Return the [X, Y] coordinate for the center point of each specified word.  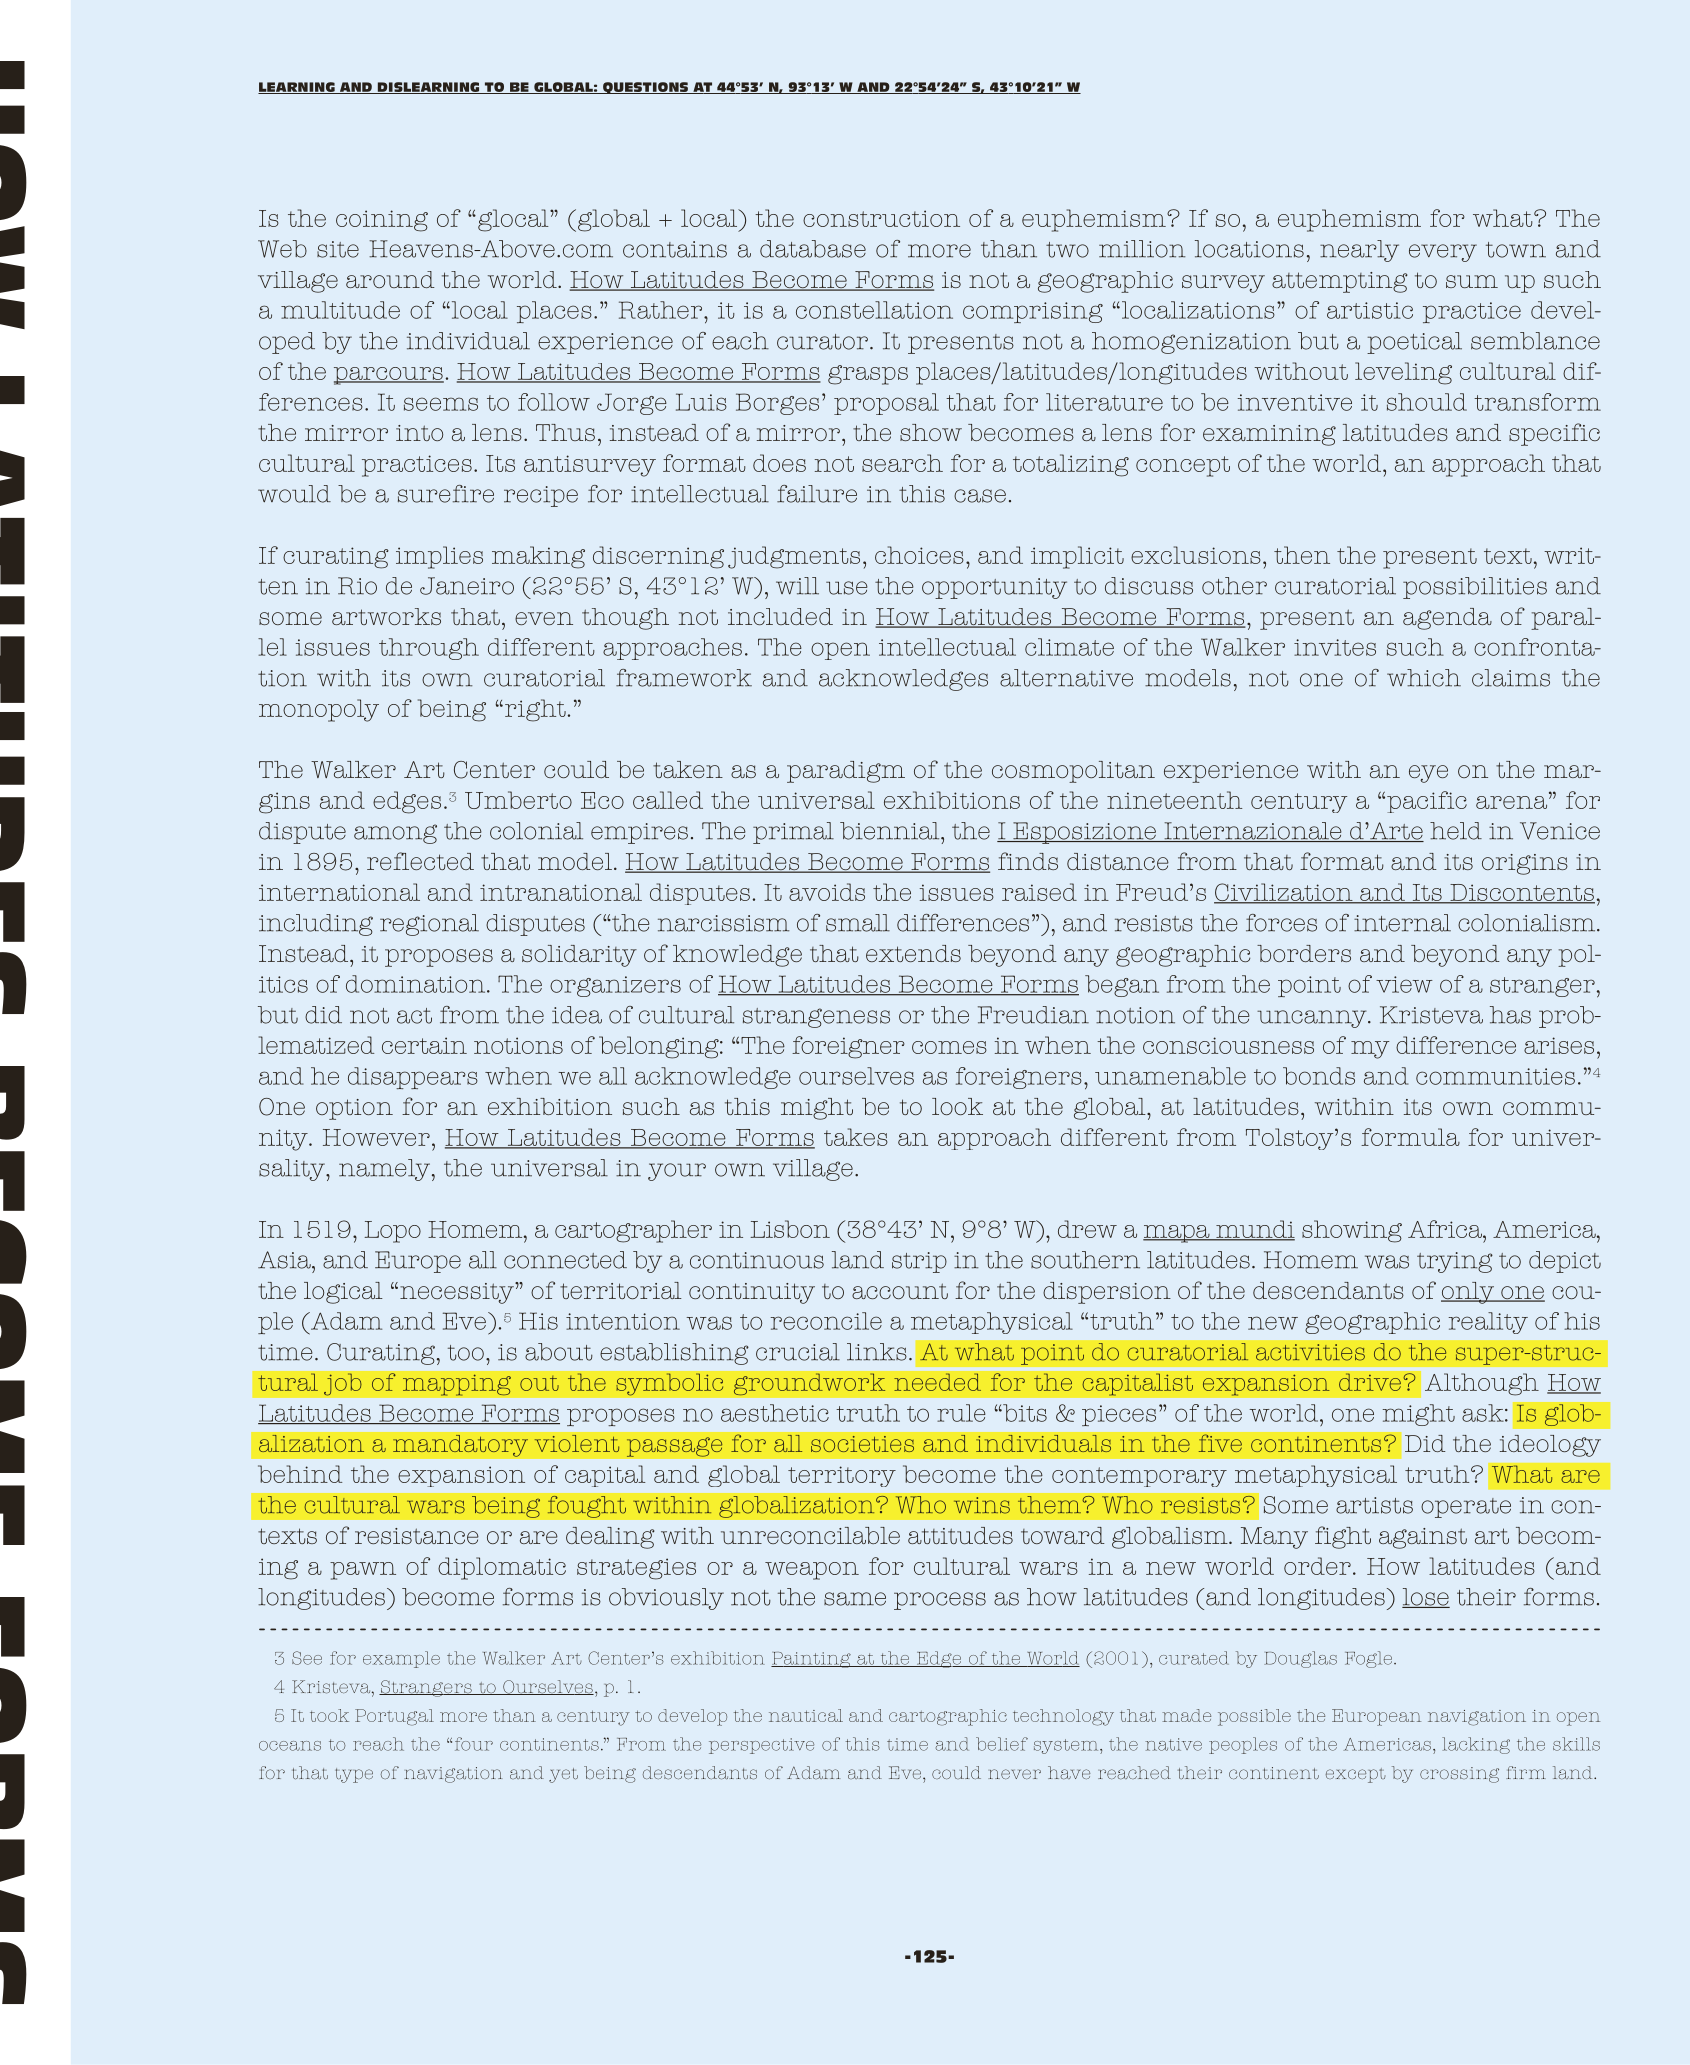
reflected [420, 861]
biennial [891, 831]
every [1443, 253]
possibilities [1475, 588]
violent [577, 1444]
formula [1410, 1137]
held [1456, 831]
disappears [413, 1078]
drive [1370, 1382]
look [957, 1106]
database [813, 249]
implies [439, 557]
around [390, 279]
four [474, 1744]
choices [919, 555]
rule [961, 1413]
